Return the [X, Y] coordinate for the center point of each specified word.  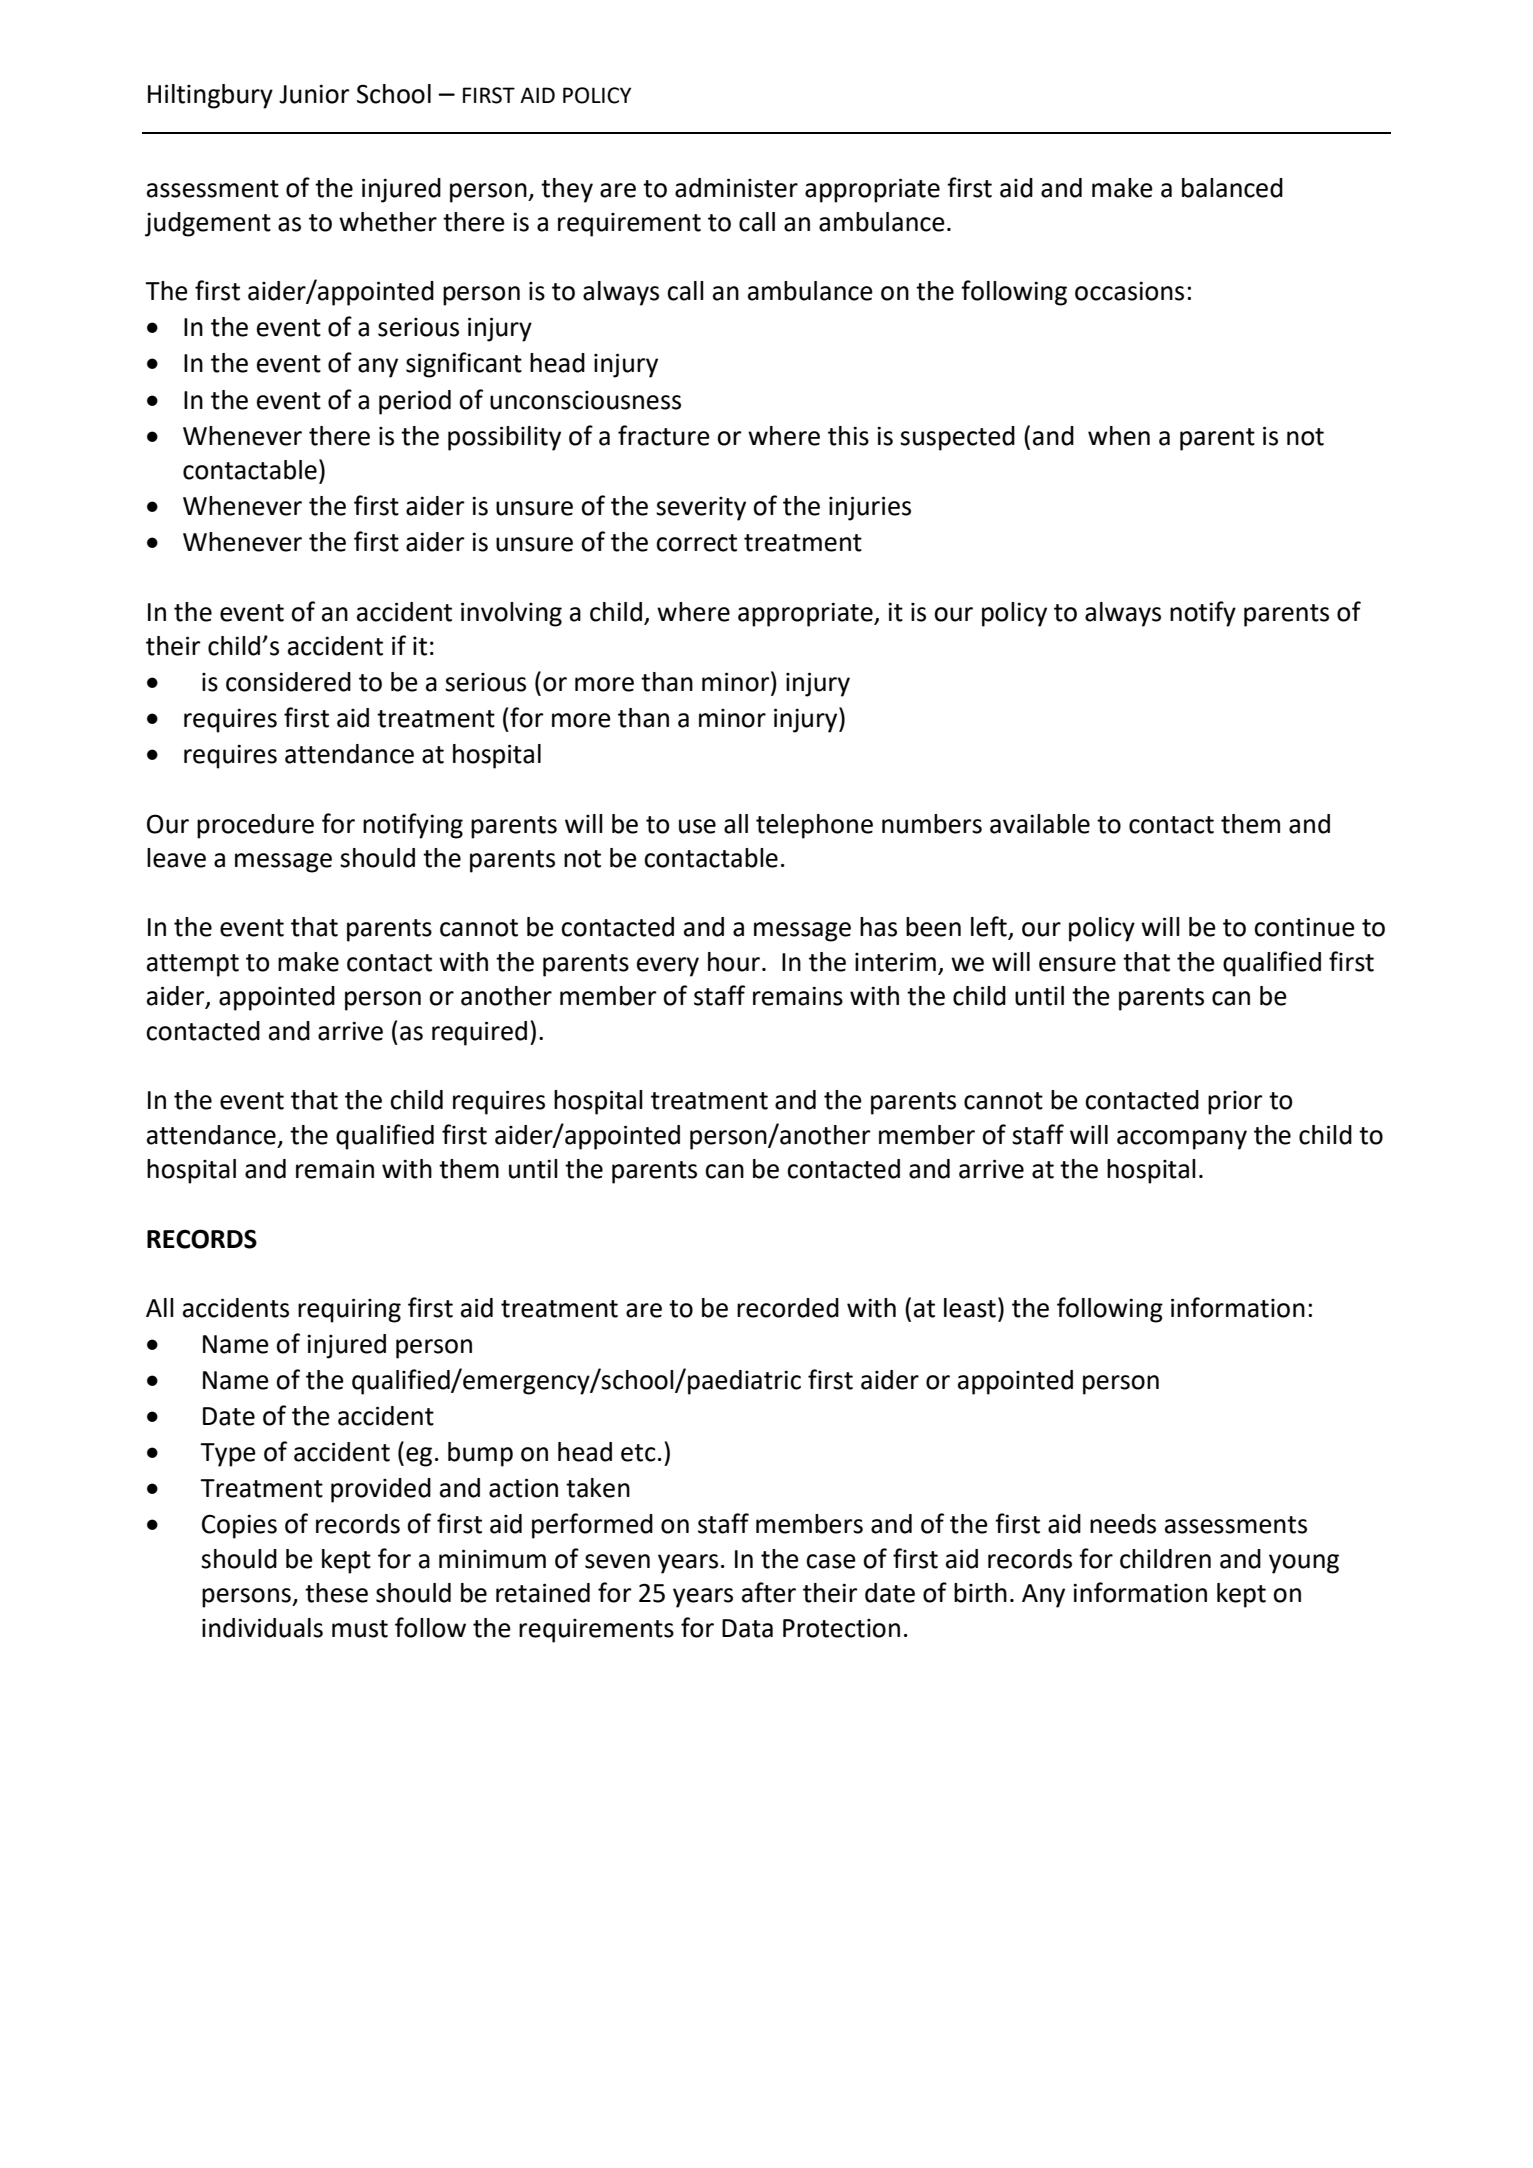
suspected [957, 438]
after [769, 1592]
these [336, 1593]
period [415, 402]
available [1040, 824]
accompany [1182, 1140]
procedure [255, 826]
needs [1123, 1524]
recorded [788, 1308]
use [697, 826]
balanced [1232, 188]
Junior [314, 94]
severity [701, 509]
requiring [349, 1310]
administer [736, 188]
